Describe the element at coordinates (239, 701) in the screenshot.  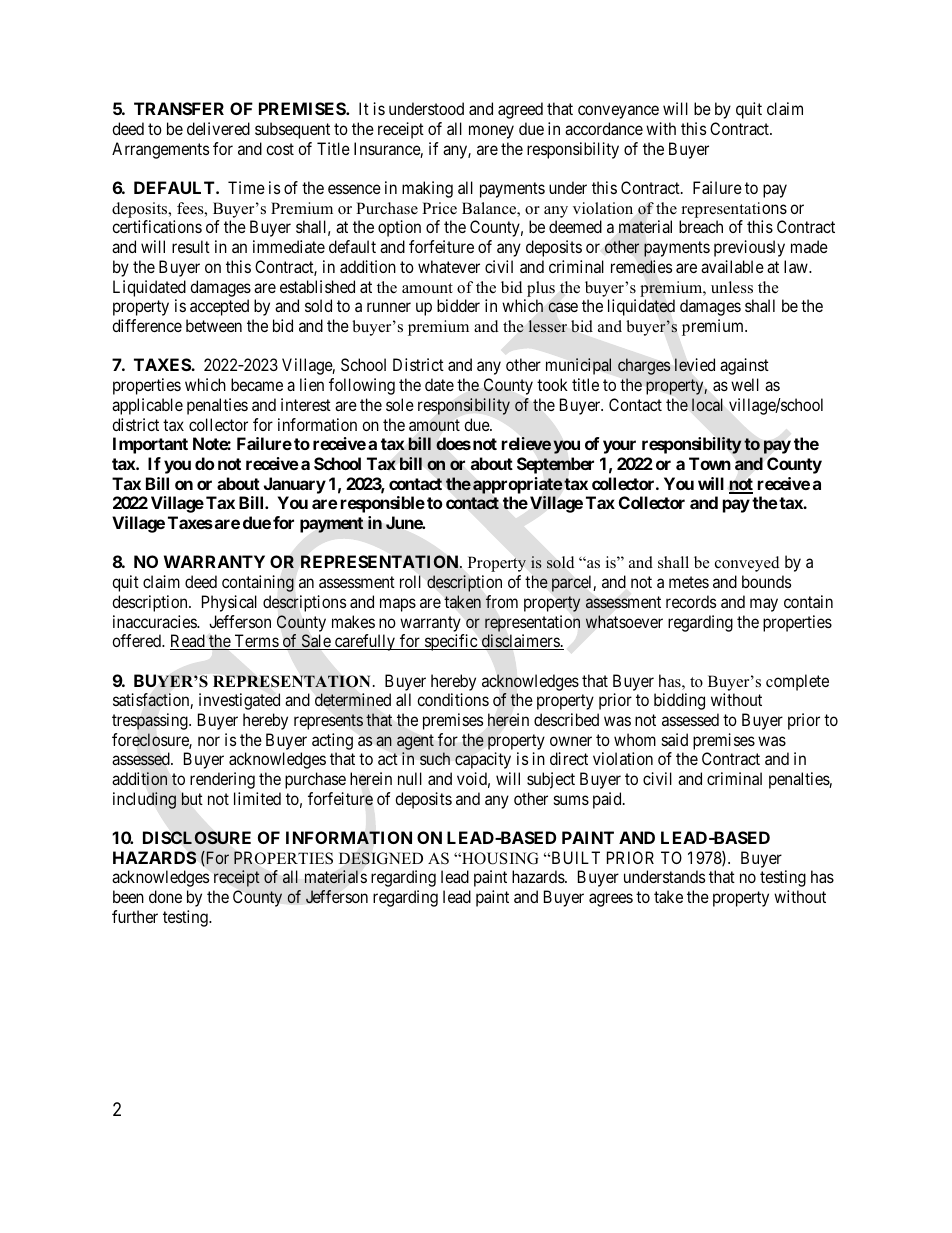
I see `investigated` at that location.
